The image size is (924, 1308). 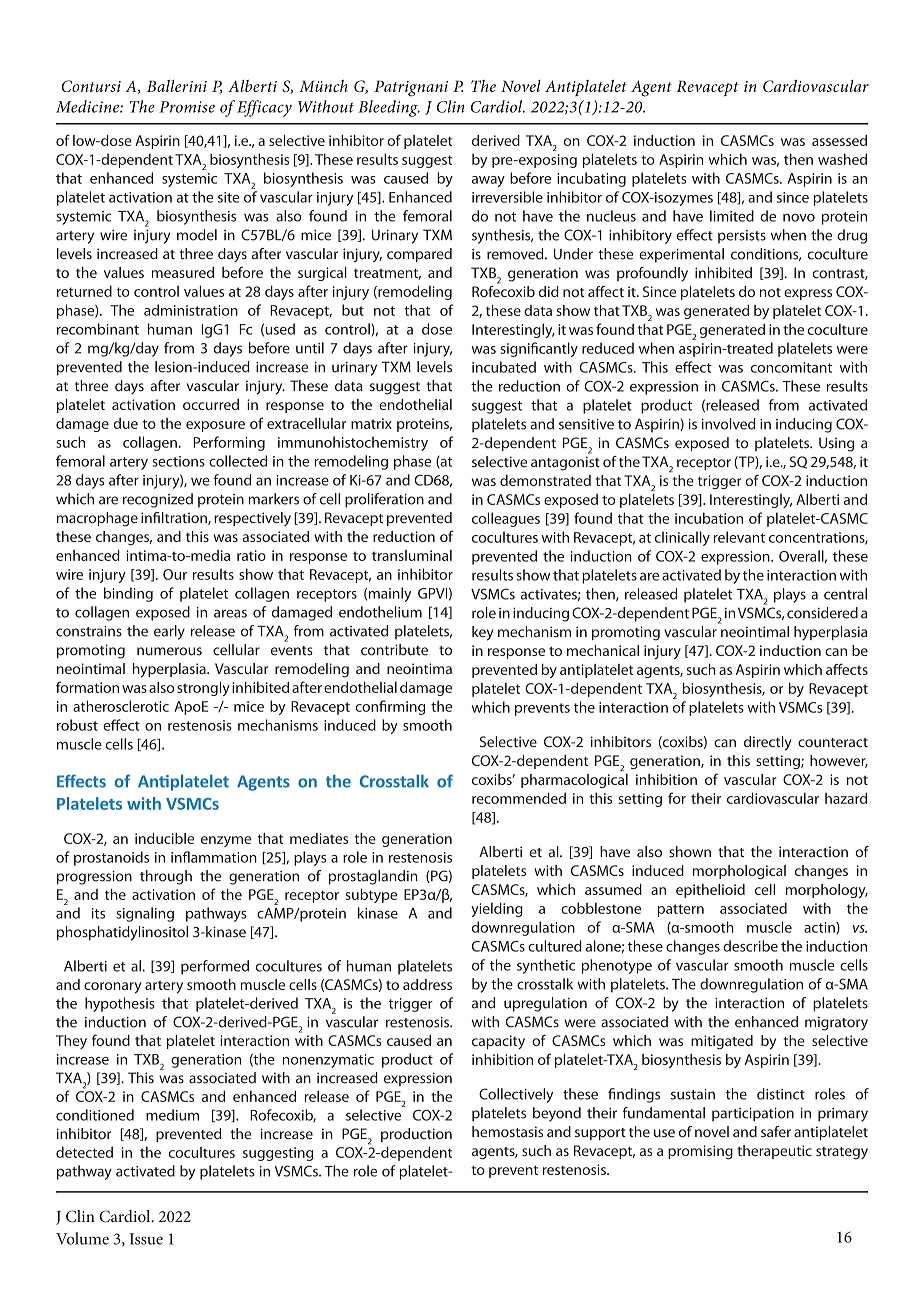 What do you see at coordinates (164, 838) in the screenshot?
I see `inducible` at bounding box center [164, 838].
